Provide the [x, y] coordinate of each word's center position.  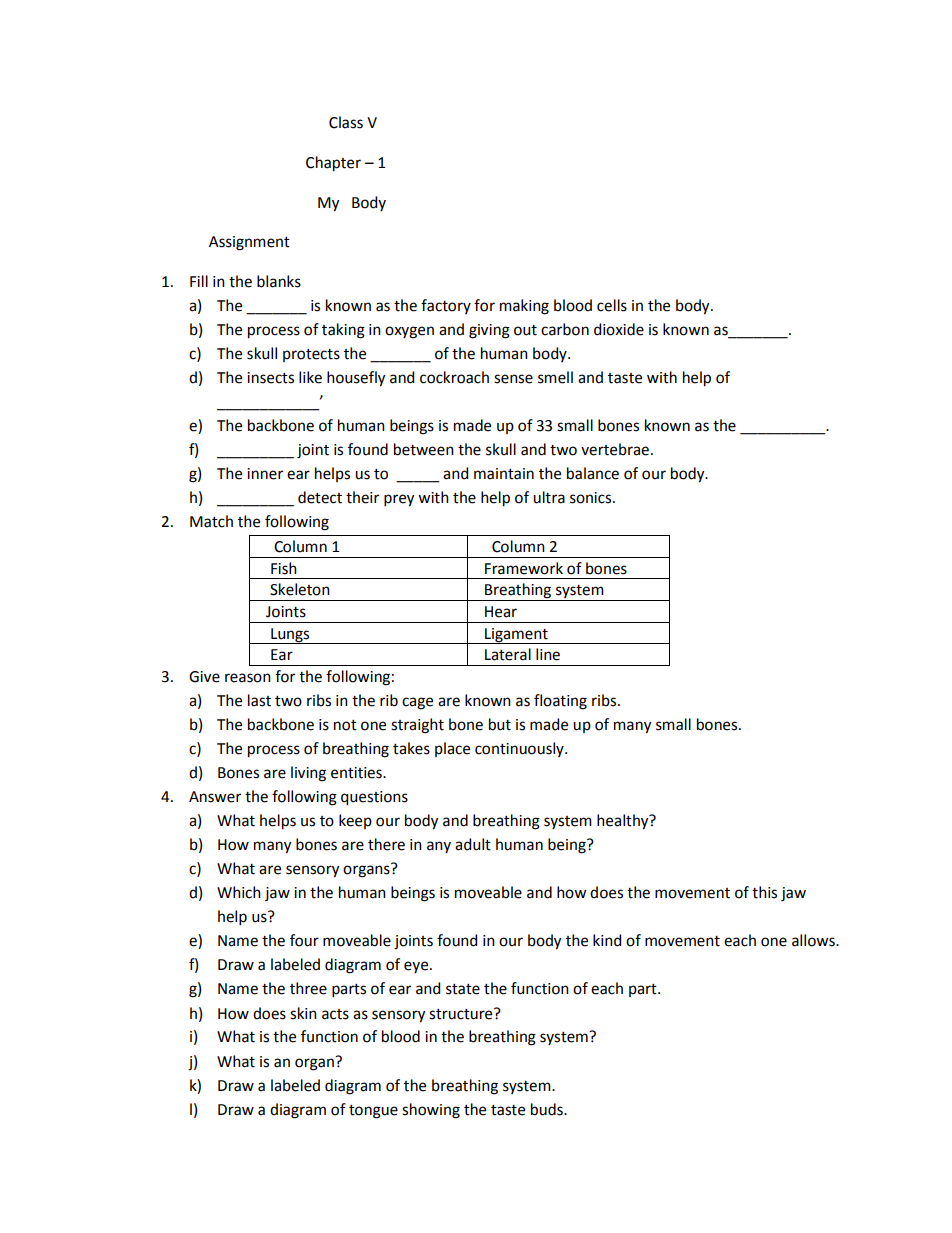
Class [346, 122]
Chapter [333, 164]
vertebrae [615, 449]
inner [265, 474]
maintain [504, 474]
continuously [520, 749]
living [308, 774]
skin [303, 1013]
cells [612, 305]
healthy [624, 822]
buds [548, 1109]
